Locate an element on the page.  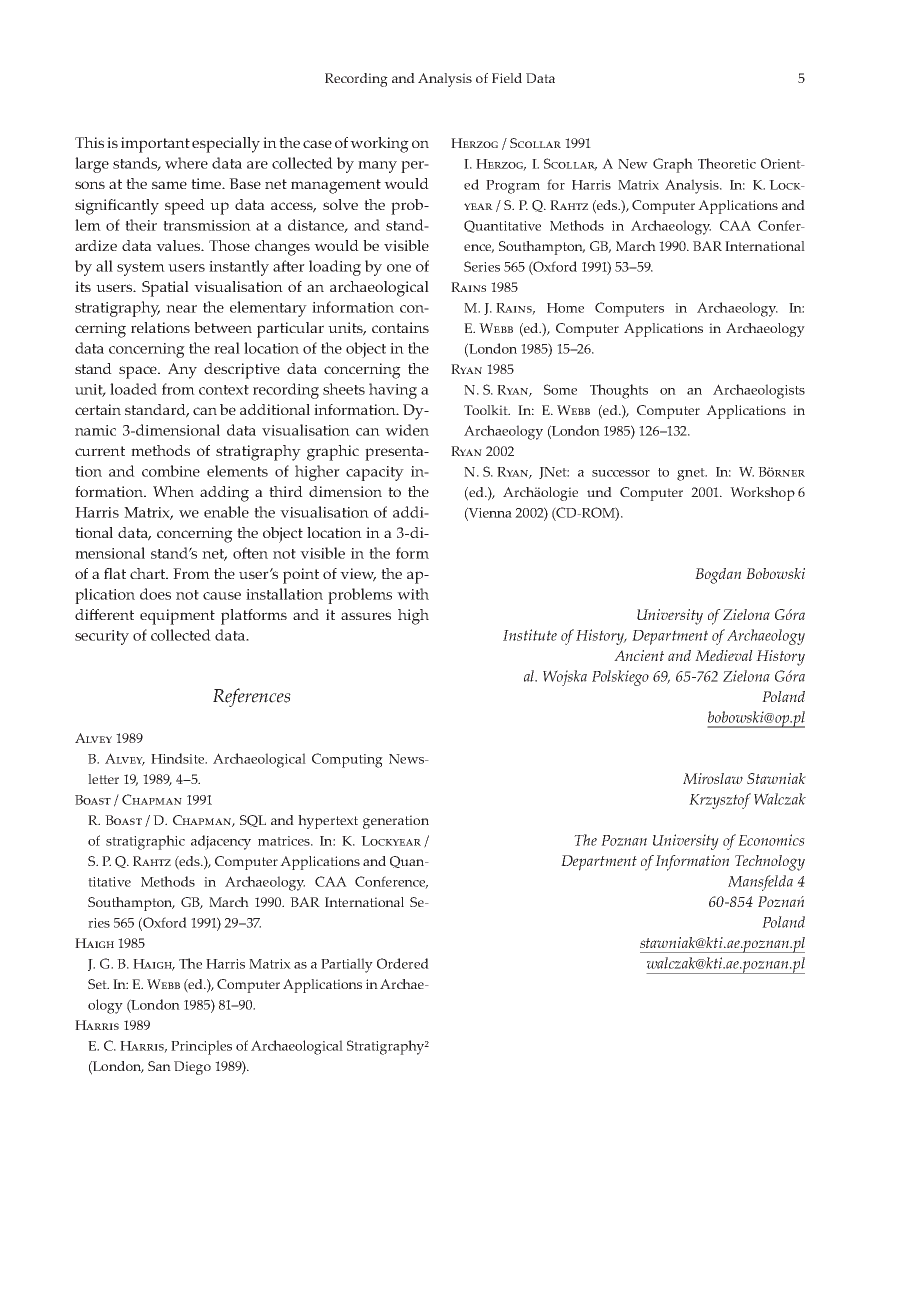
working is located at coordinates (379, 145).
